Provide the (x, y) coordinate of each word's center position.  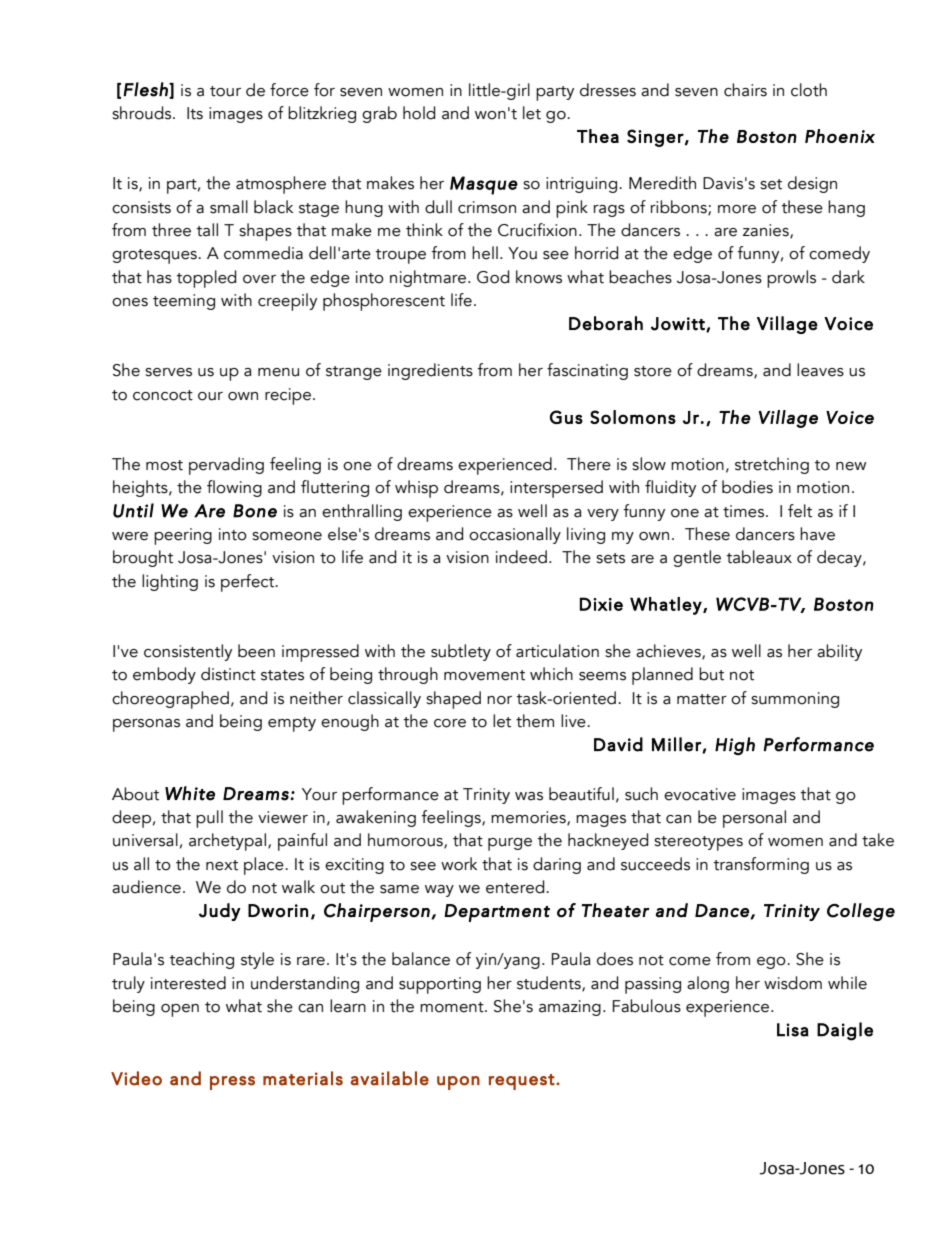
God (493, 277)
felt (800, 511)
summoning (795, 700)
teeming (184, 302)
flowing (234, 488)
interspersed (556, 489)
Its (195, 113)
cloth (809, 90)
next (222, 865)
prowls (791, 279)
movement (484, 675)
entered (516, 887)
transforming (761, 865)
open (180, 1010)
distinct (228, 674)
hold (419, 113)
